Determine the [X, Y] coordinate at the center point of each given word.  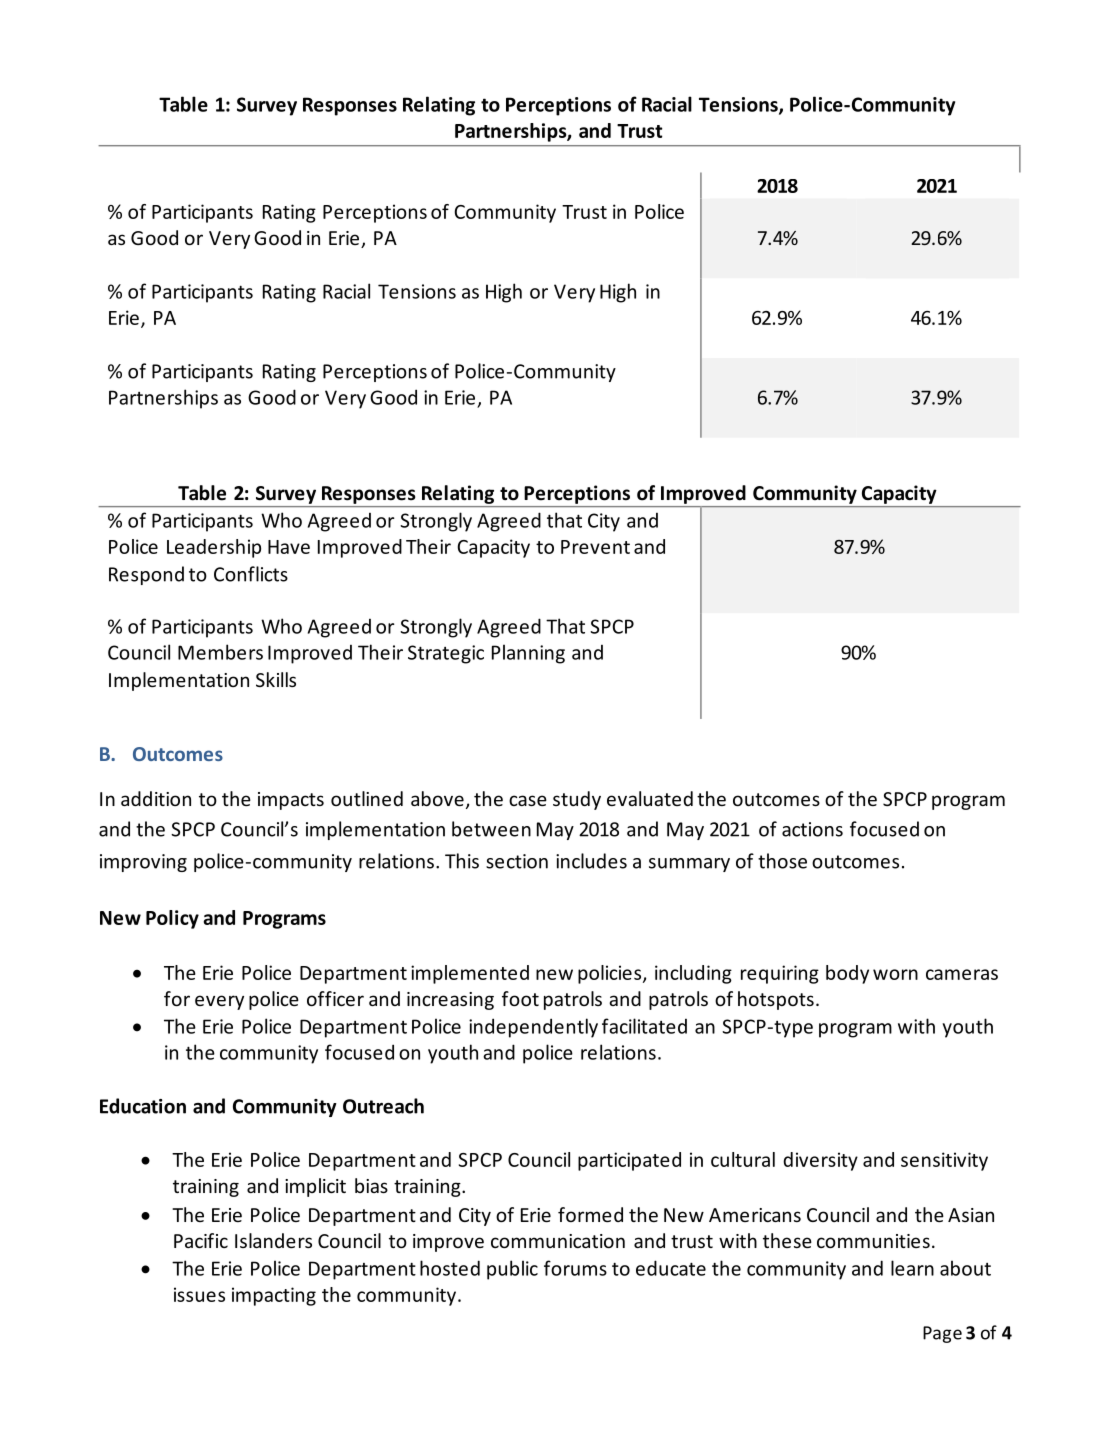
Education [143, 1106]
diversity [820, 1161]
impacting [274, 1296]
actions [812, 829]
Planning [528, 654]
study [577, 800]
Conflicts [251, 574]
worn [895, 974]
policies [611, 974]
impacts [291, 801]
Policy [172, 919]
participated [629, 1161]
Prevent [595, 547]
